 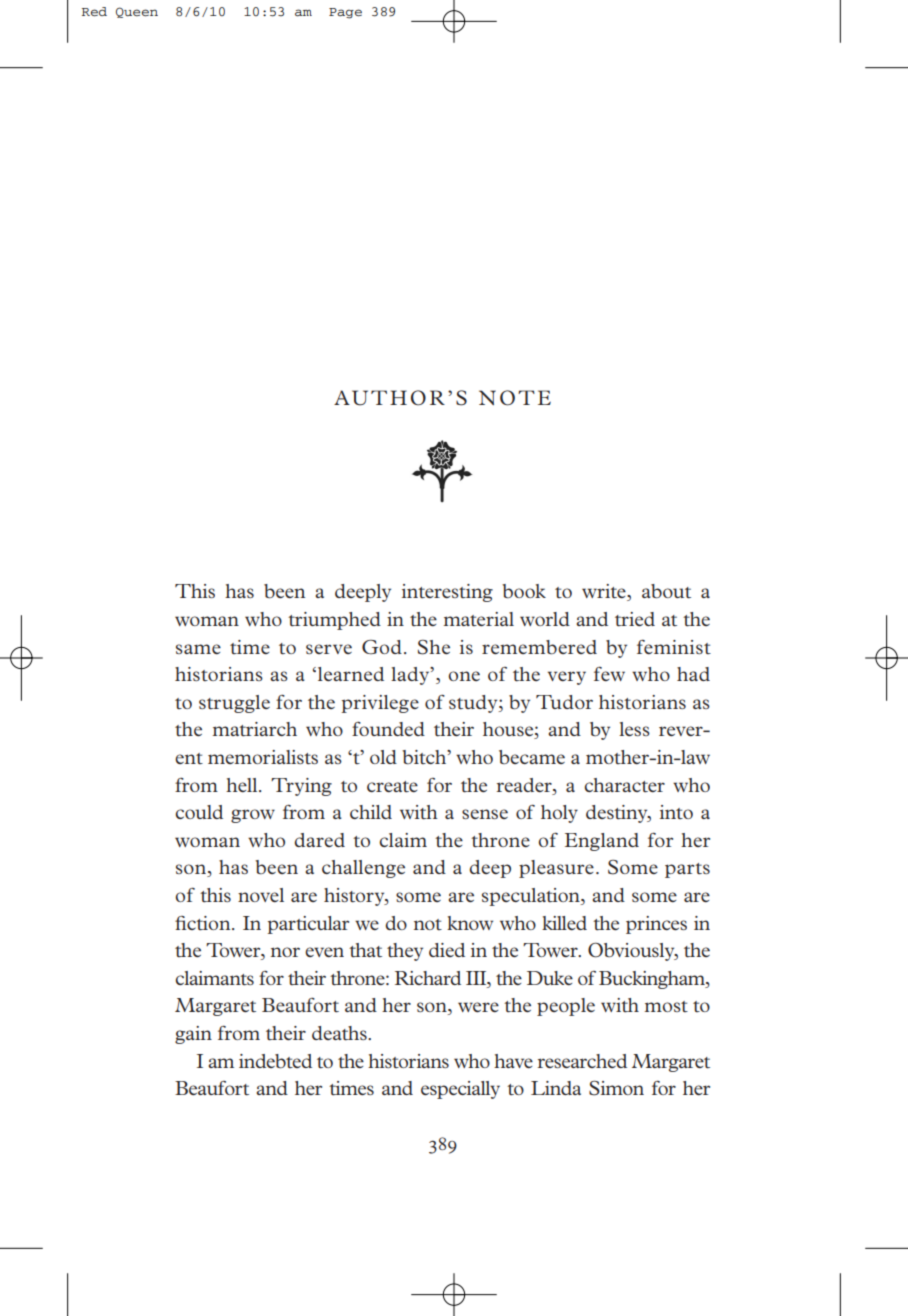 What do you see at coordinates (345, 13) in the document?
I see `Page` at bounding box center [345, 13].
